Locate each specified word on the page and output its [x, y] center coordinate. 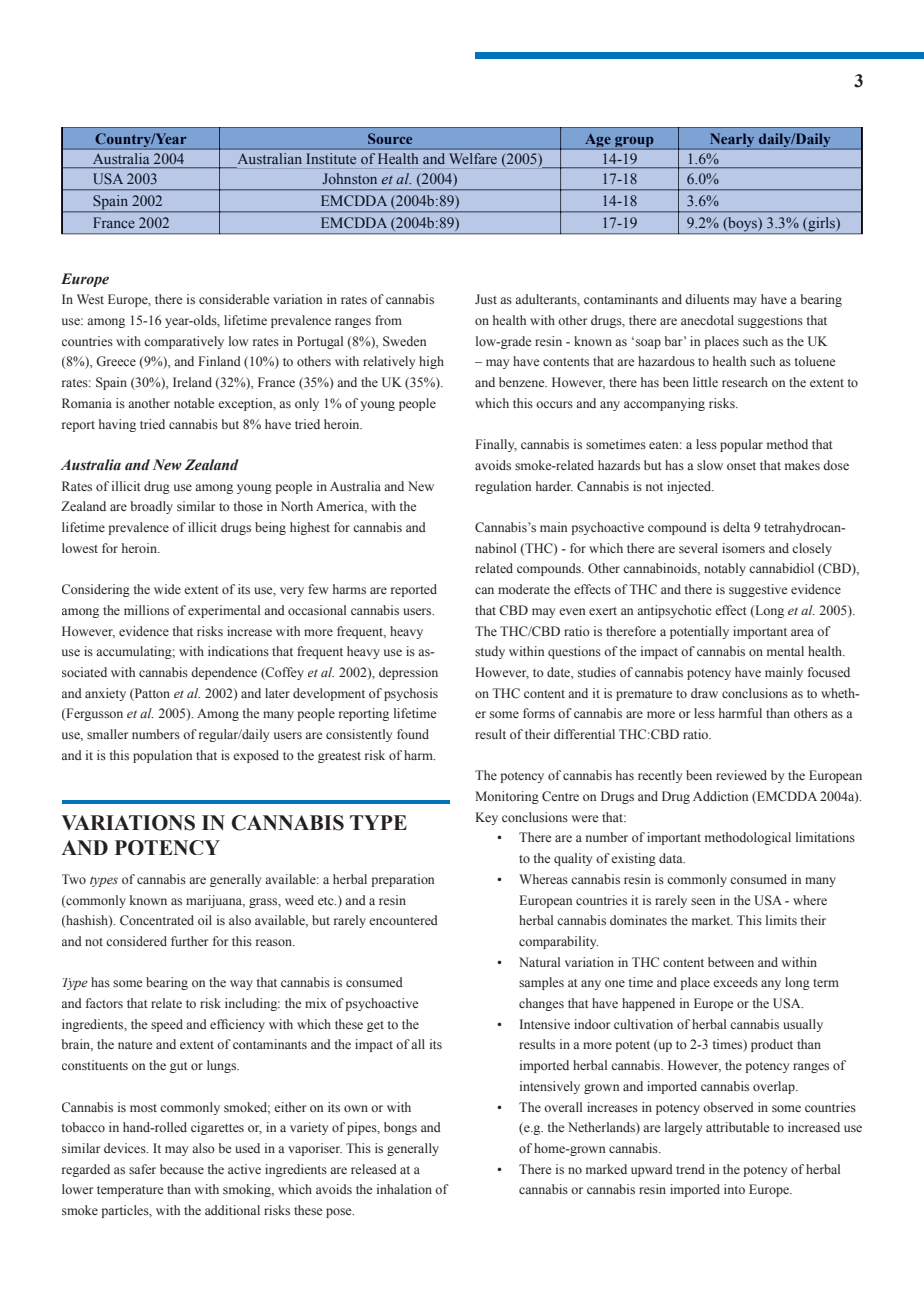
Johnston [349, 178]
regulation [503, 487]
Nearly [732, 140]
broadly [151, 507]
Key [486, 818]
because [182, 1169]
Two [74, 879]
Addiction [720, 796]
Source [390, 138]
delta [736, 527]
